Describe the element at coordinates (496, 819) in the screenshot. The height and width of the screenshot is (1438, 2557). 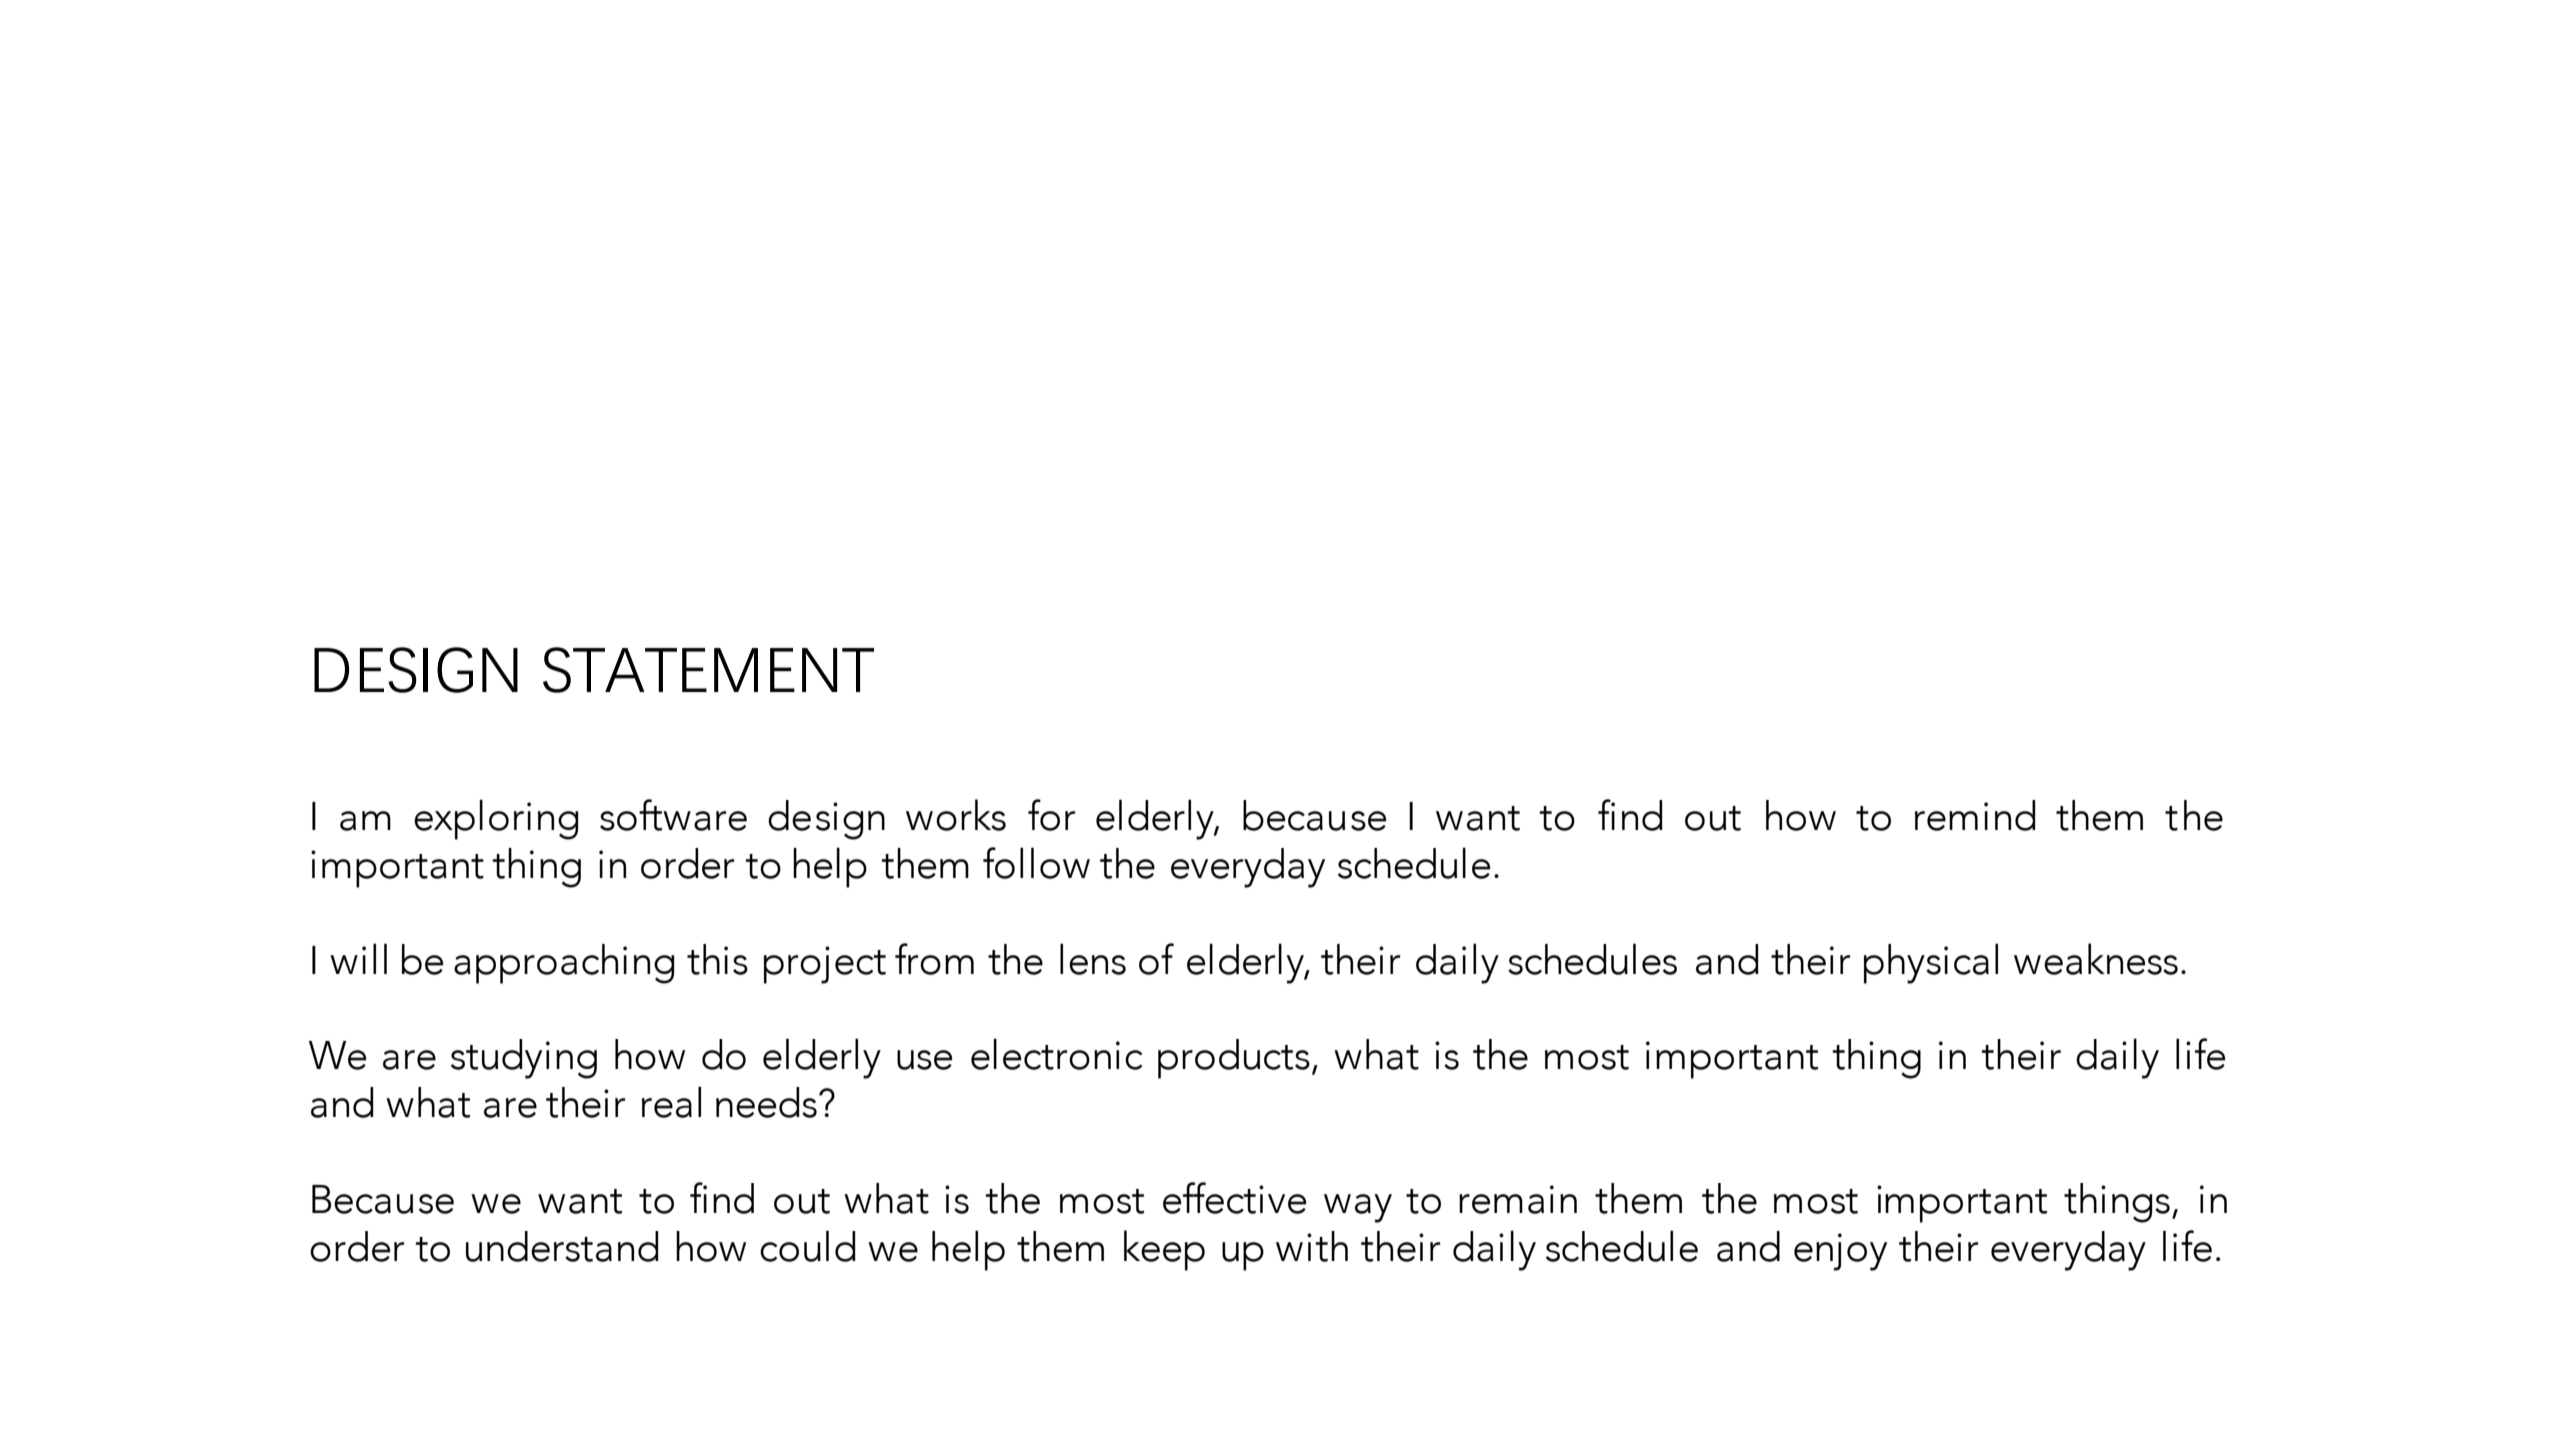
I see `exploring` at that location.
